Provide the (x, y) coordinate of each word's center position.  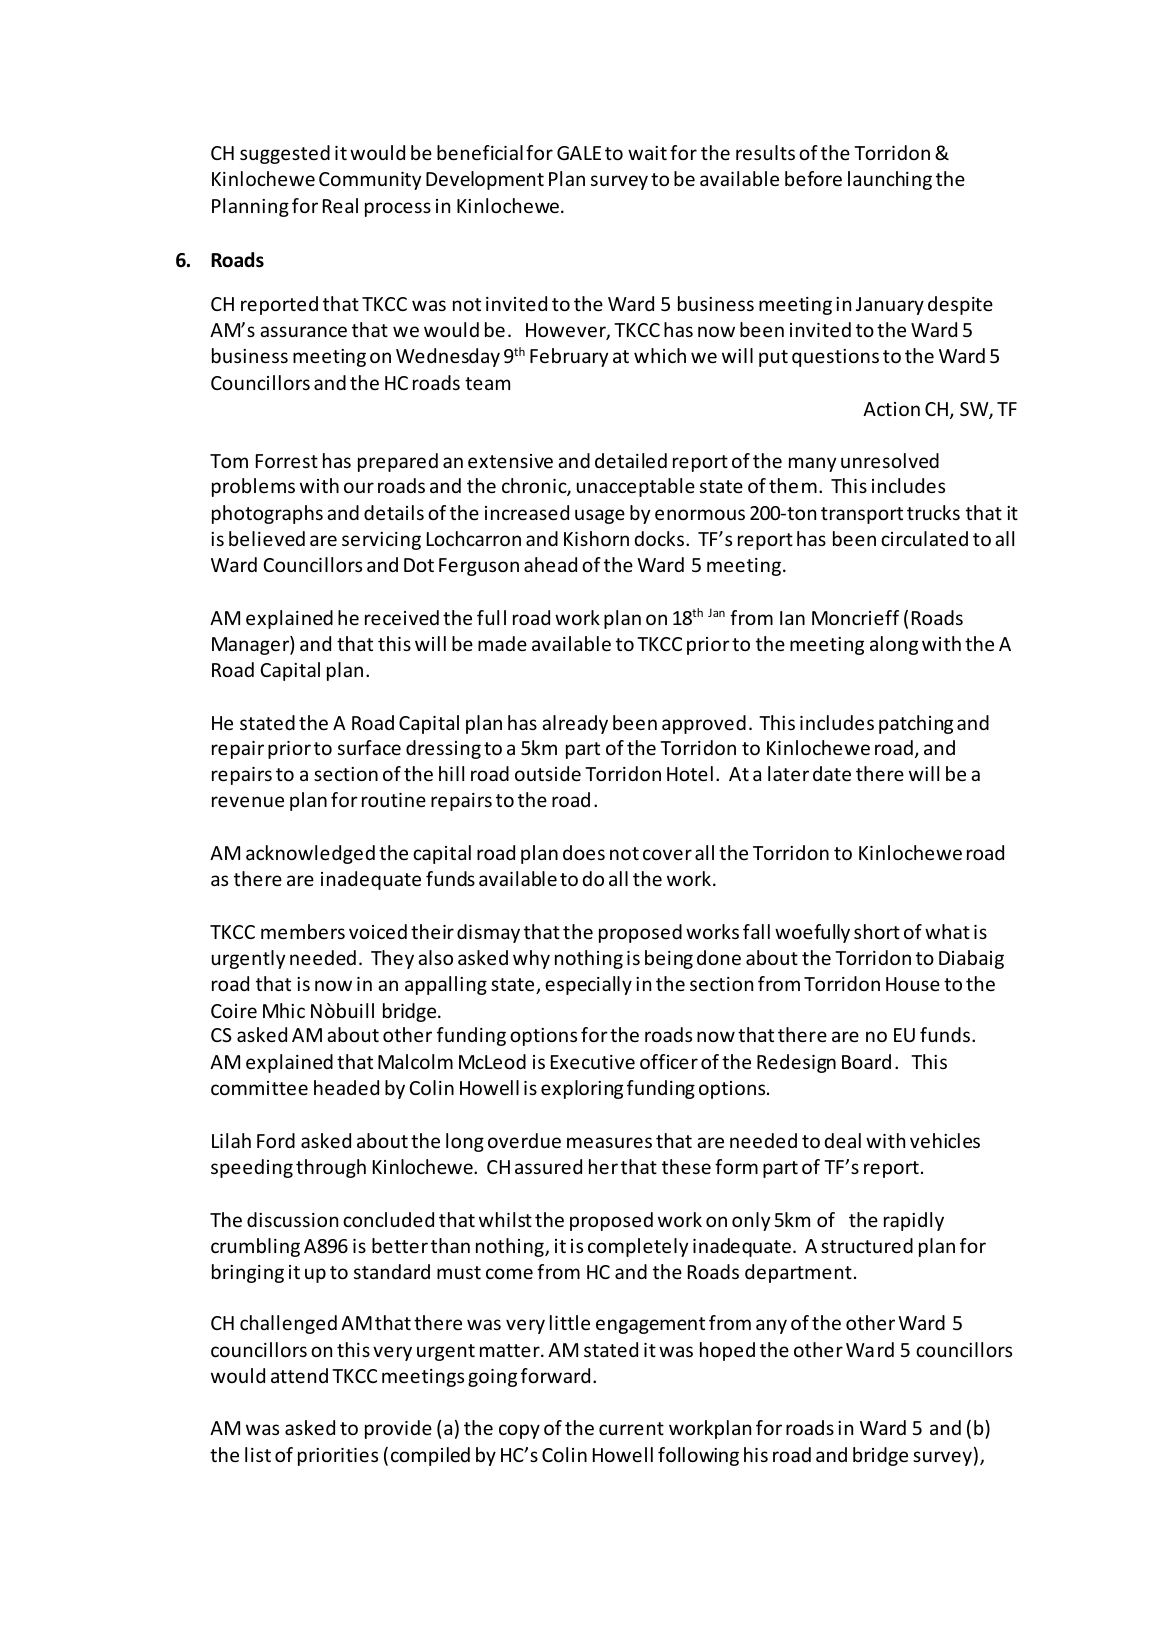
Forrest (287, 461)
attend (299, 1375)
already (575, 724)
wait (647, 153)
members (303, 931)
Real (340, 205)
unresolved (890, 460)
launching (890, 180)
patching (916, 724)
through (331, 1168)
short (877, 931)
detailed (631, 460)
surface (369, 747)
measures (609, 1142)
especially (588, 985)
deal (842, 1140)
